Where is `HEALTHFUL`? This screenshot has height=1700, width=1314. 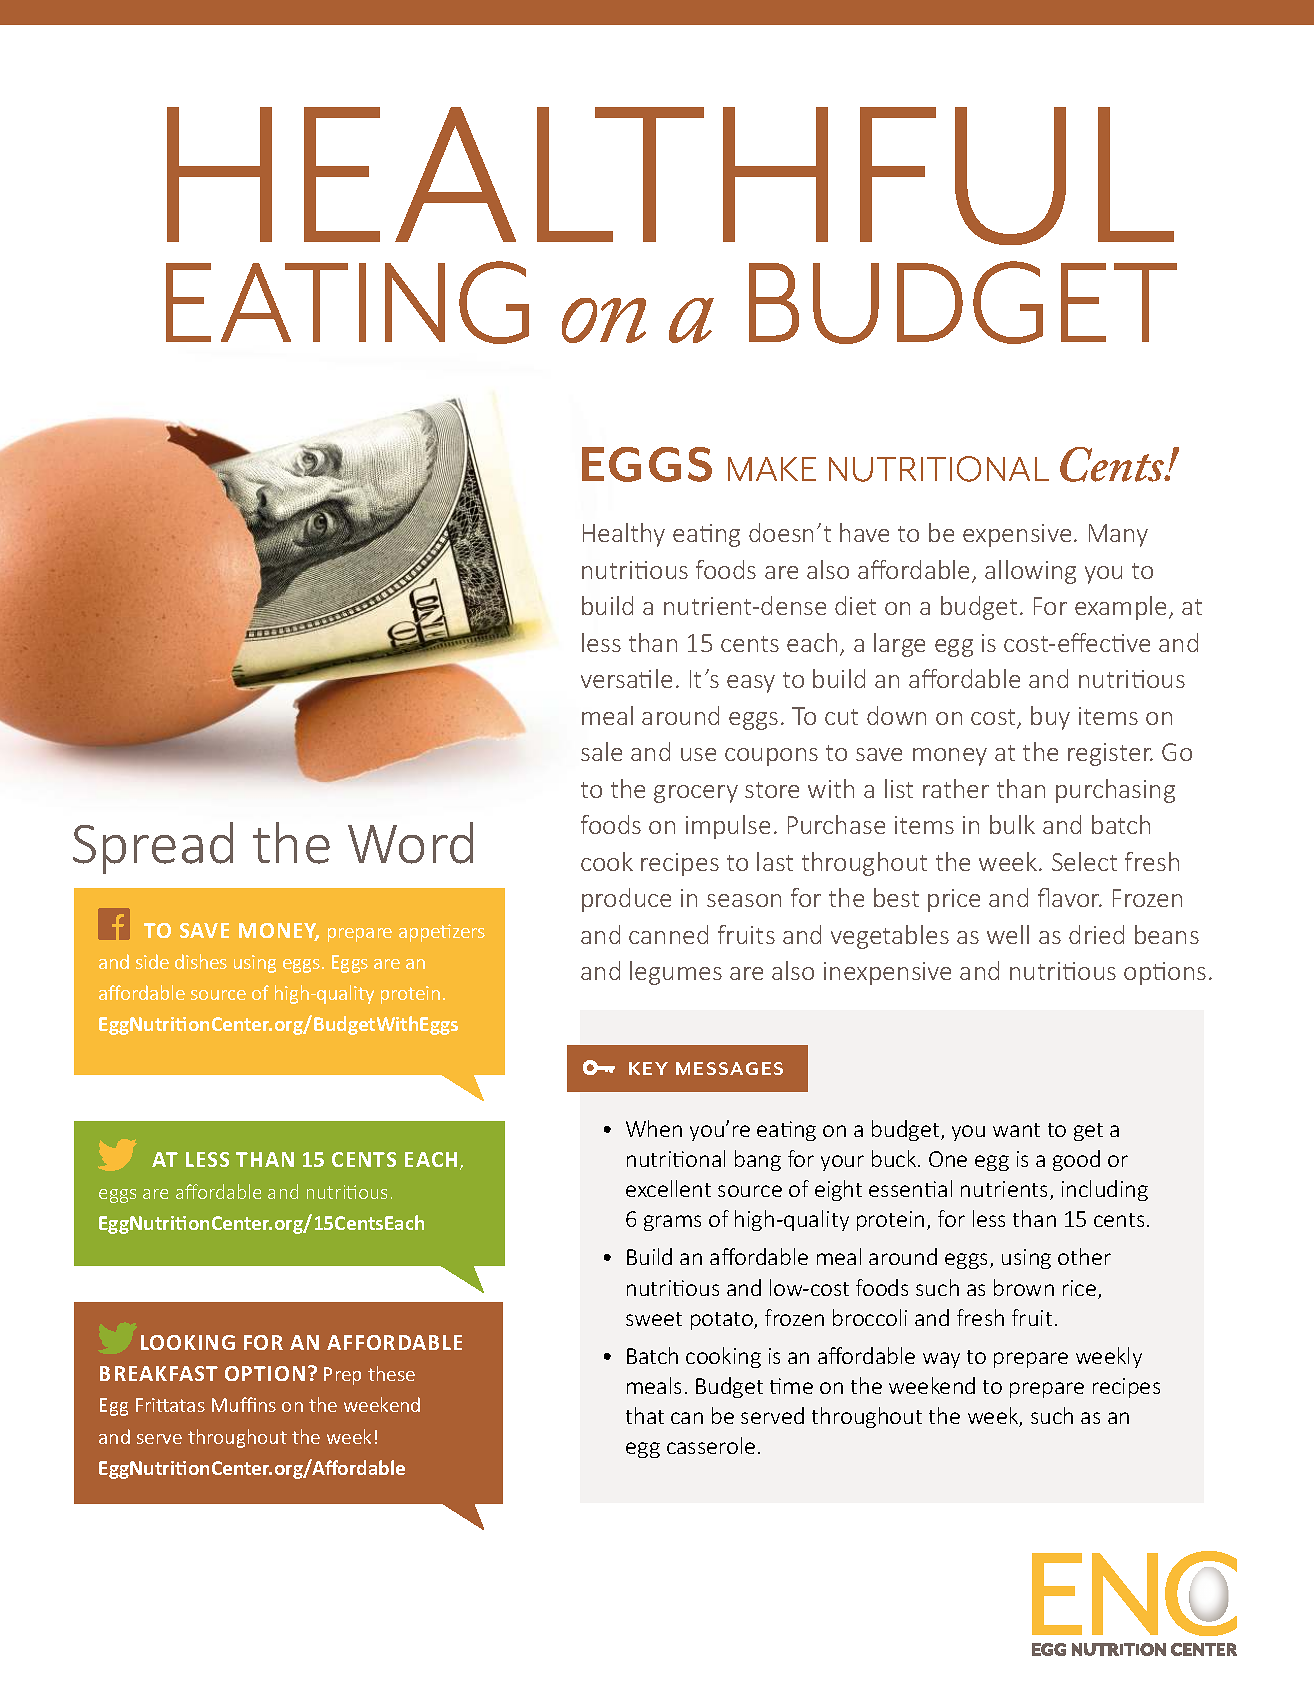 HEALTHFUL is located at coordinates (670, 176).
